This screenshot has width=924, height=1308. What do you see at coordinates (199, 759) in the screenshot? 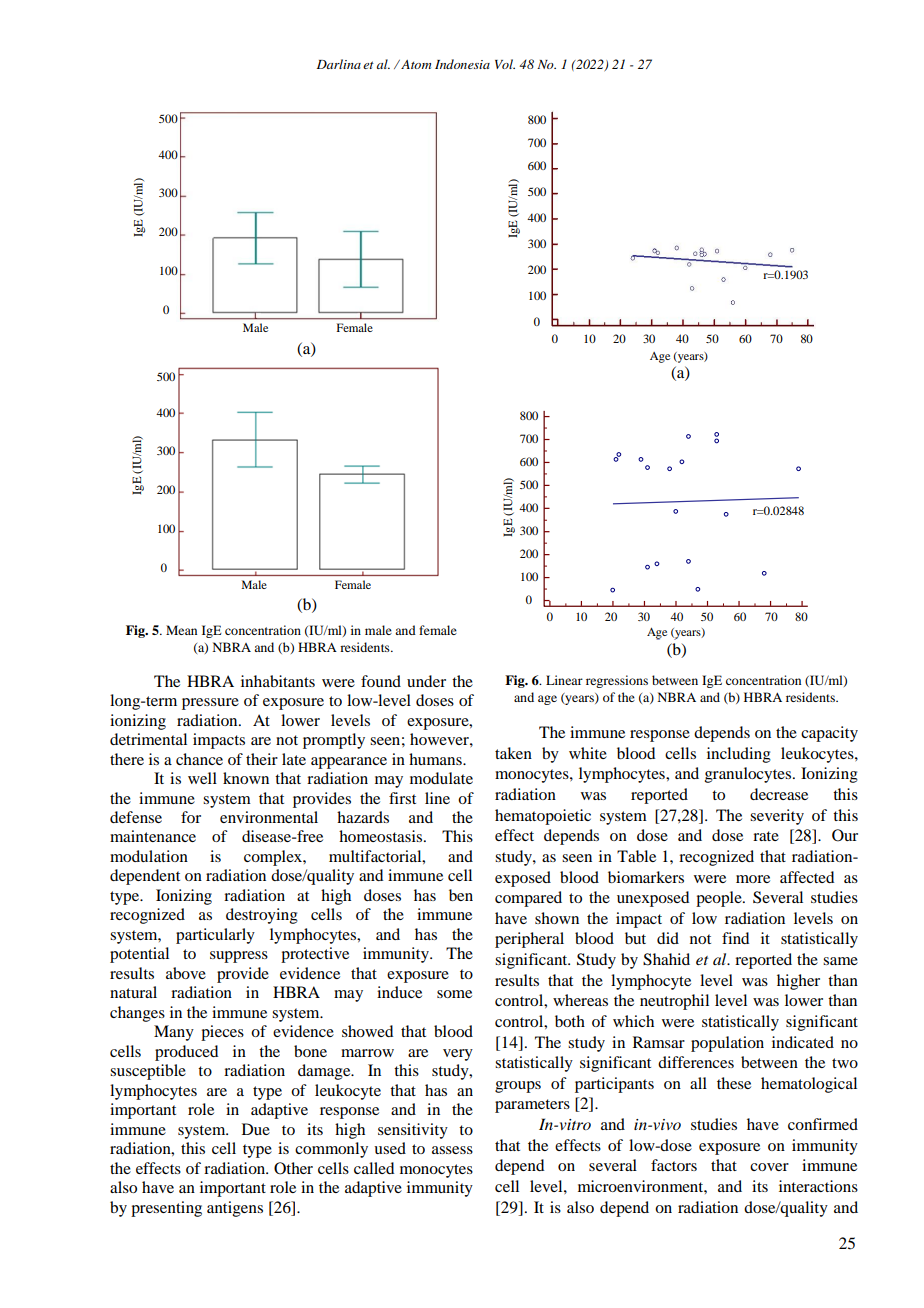
I see `chance` at bounding box center [199, 759].
